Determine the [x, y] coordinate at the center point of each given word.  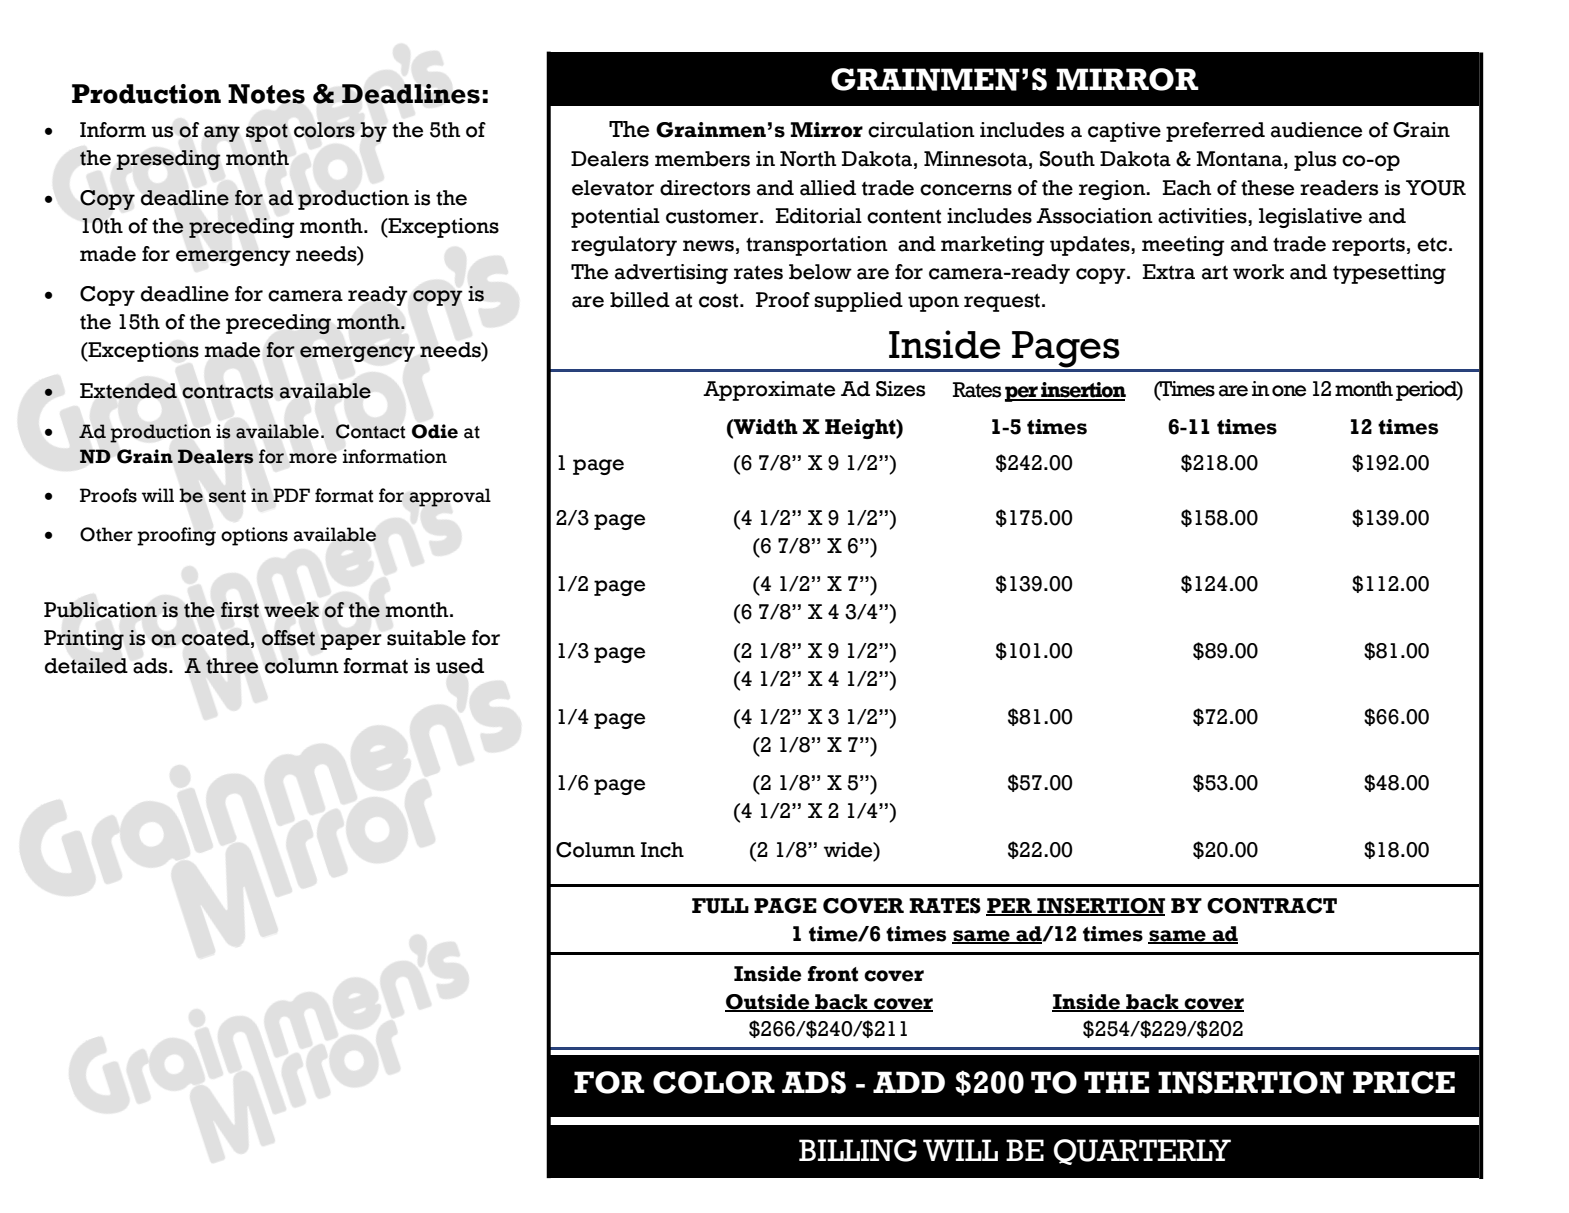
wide [849, 850]
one [1289, 391]
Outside [768, 1003]
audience [1316, 130]
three [232, 666]
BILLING [858, 1150]
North [808, 159]
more [313, 458]
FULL [720, 906]
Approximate [769, 391]
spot [267, 133]
